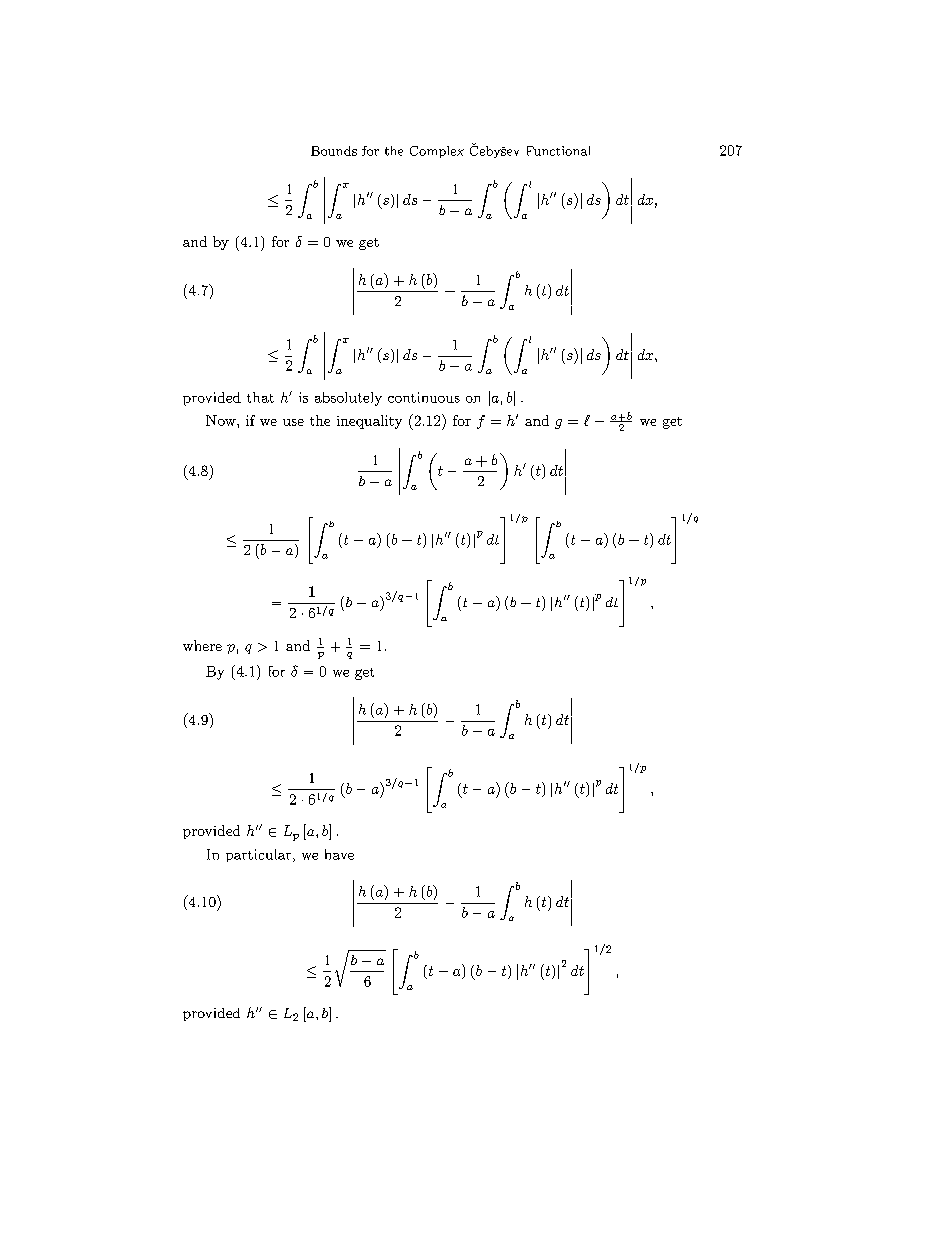  Describe the element at coordinates (339, 854) in the page. I see `have` at that location.
